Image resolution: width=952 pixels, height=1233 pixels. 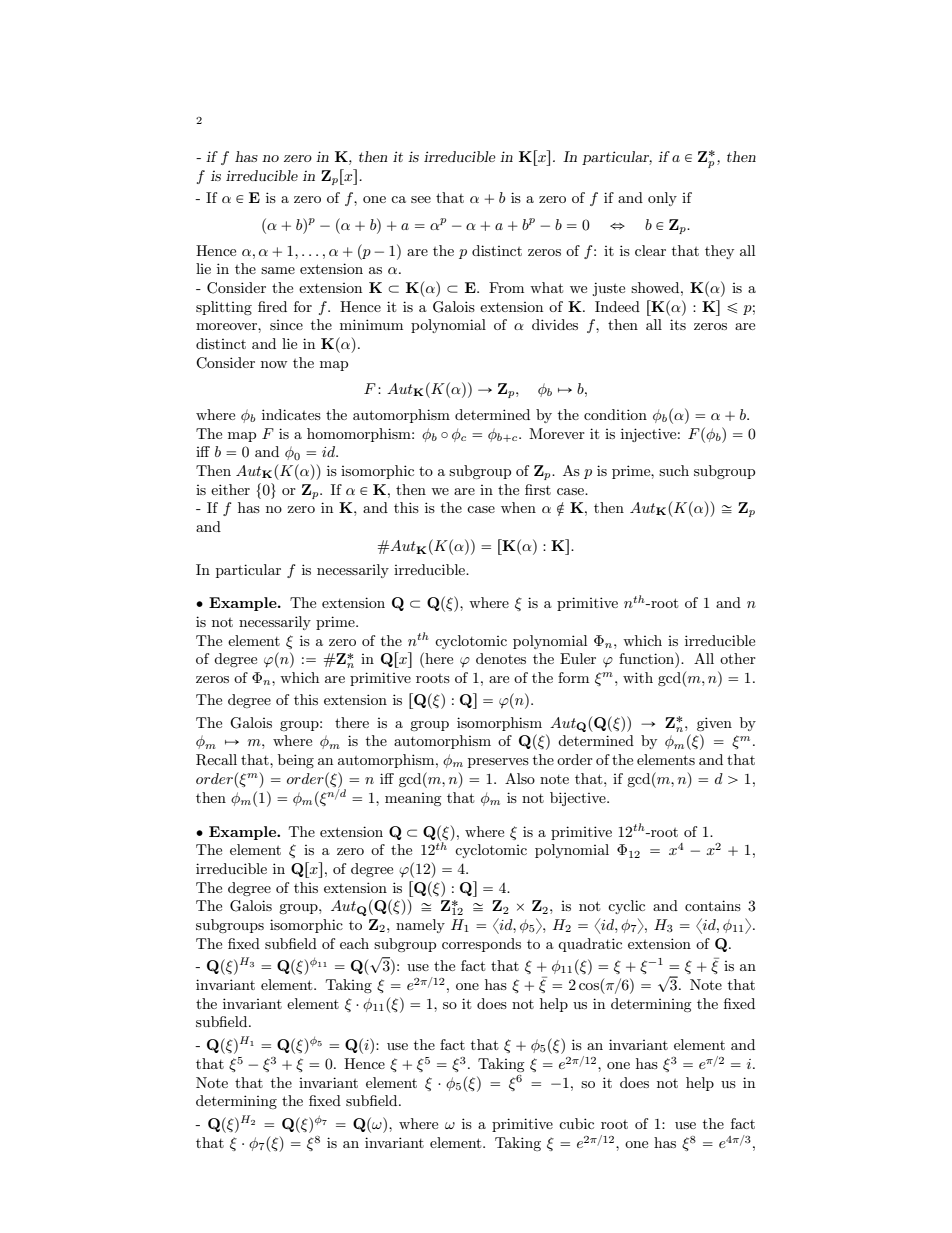 What do you see at coordinates (520, 778) in the screenshot?
I see `Also` at bounding box center [520, 778].
